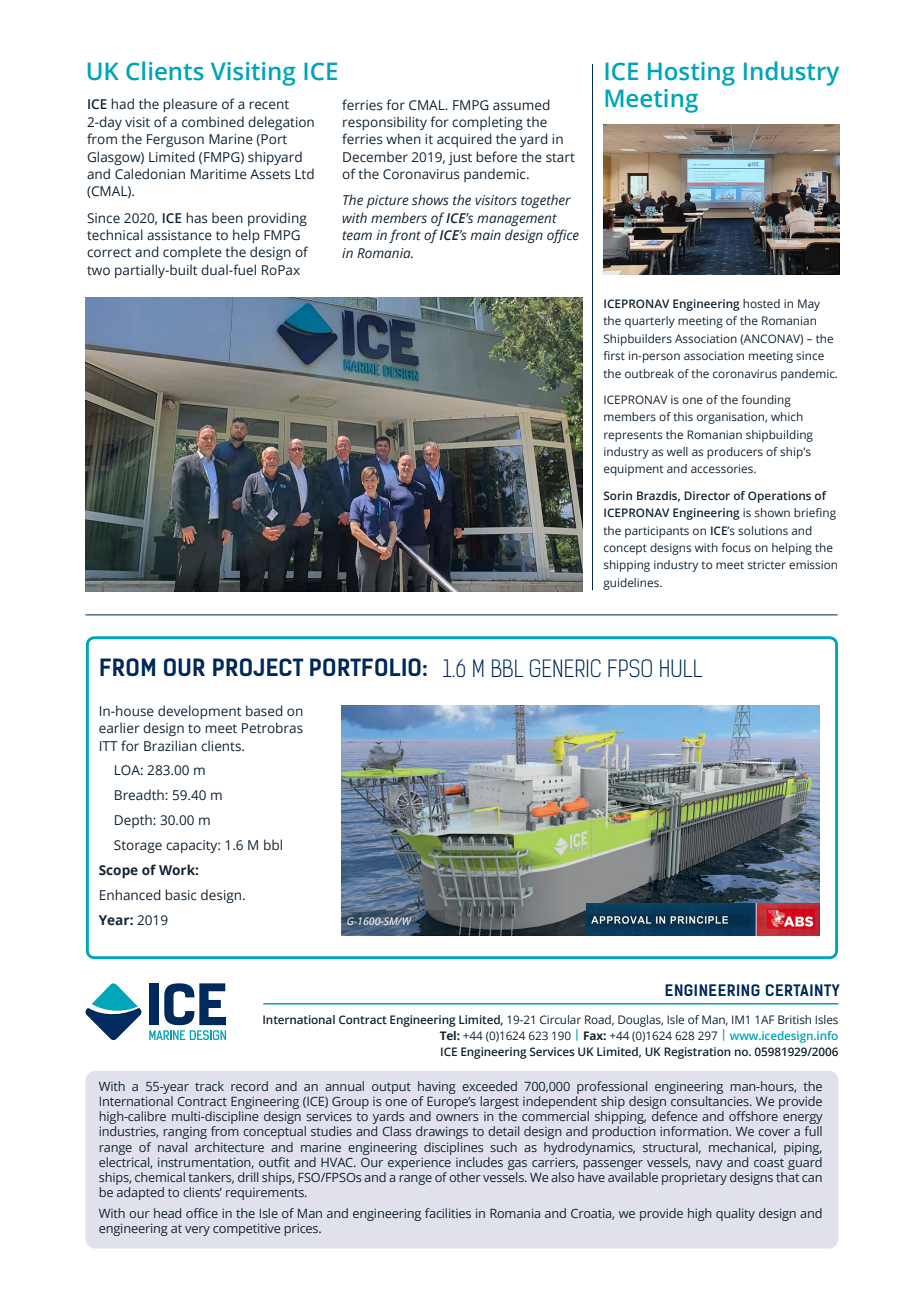  What do you see at coordinates (485, 235) in the document?
I see `main` at bounding box center [485, 235].
